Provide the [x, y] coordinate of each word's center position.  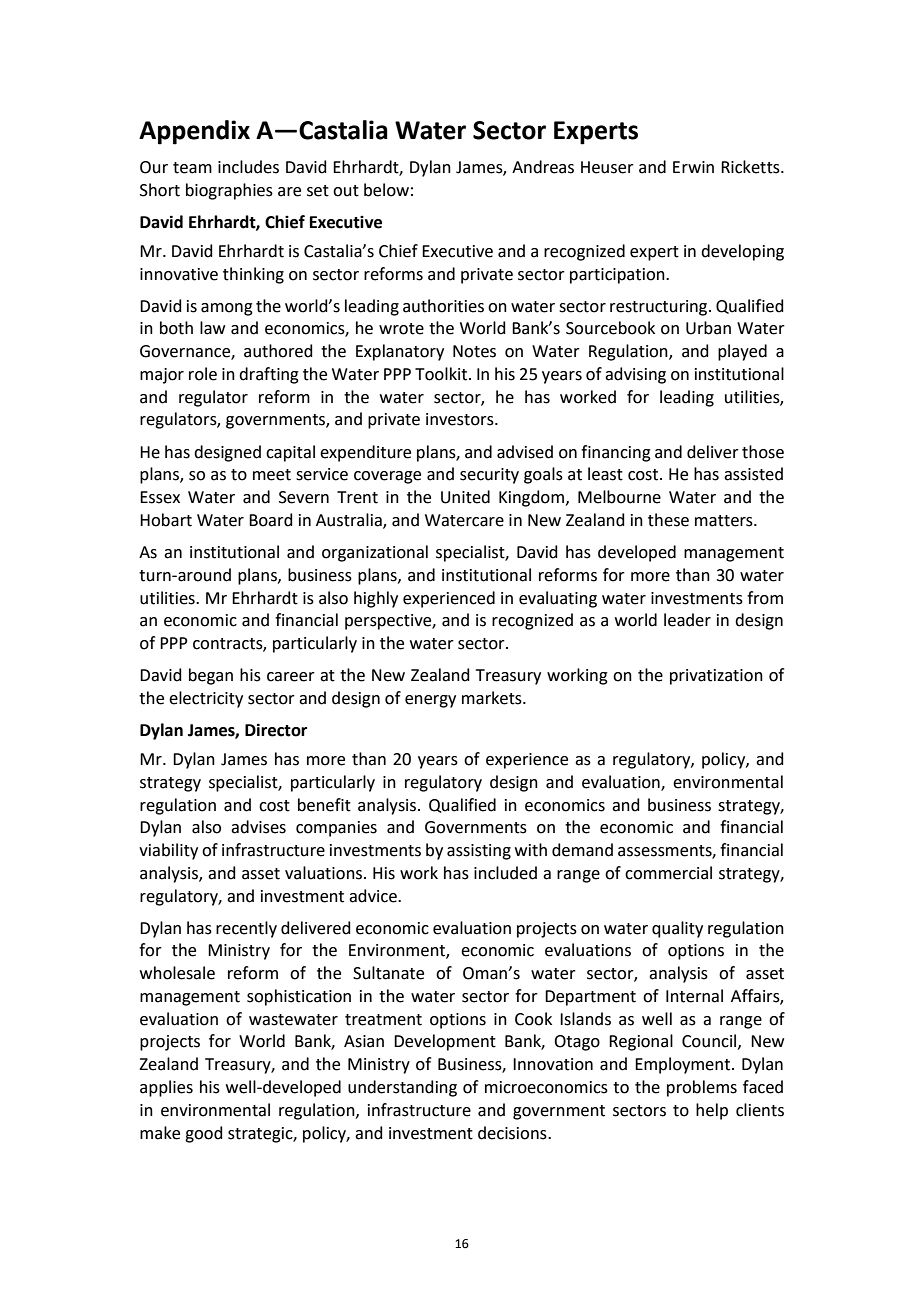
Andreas [543, 167]
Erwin [693, 167]
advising [635, 375]
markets [493, 698]
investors [461, 419]
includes [248, 167]
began [211, 676]
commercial [668, 873]
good [204, 1134]
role [203, 374]
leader [687, 620]
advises [258, 827]
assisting [479, 852]
